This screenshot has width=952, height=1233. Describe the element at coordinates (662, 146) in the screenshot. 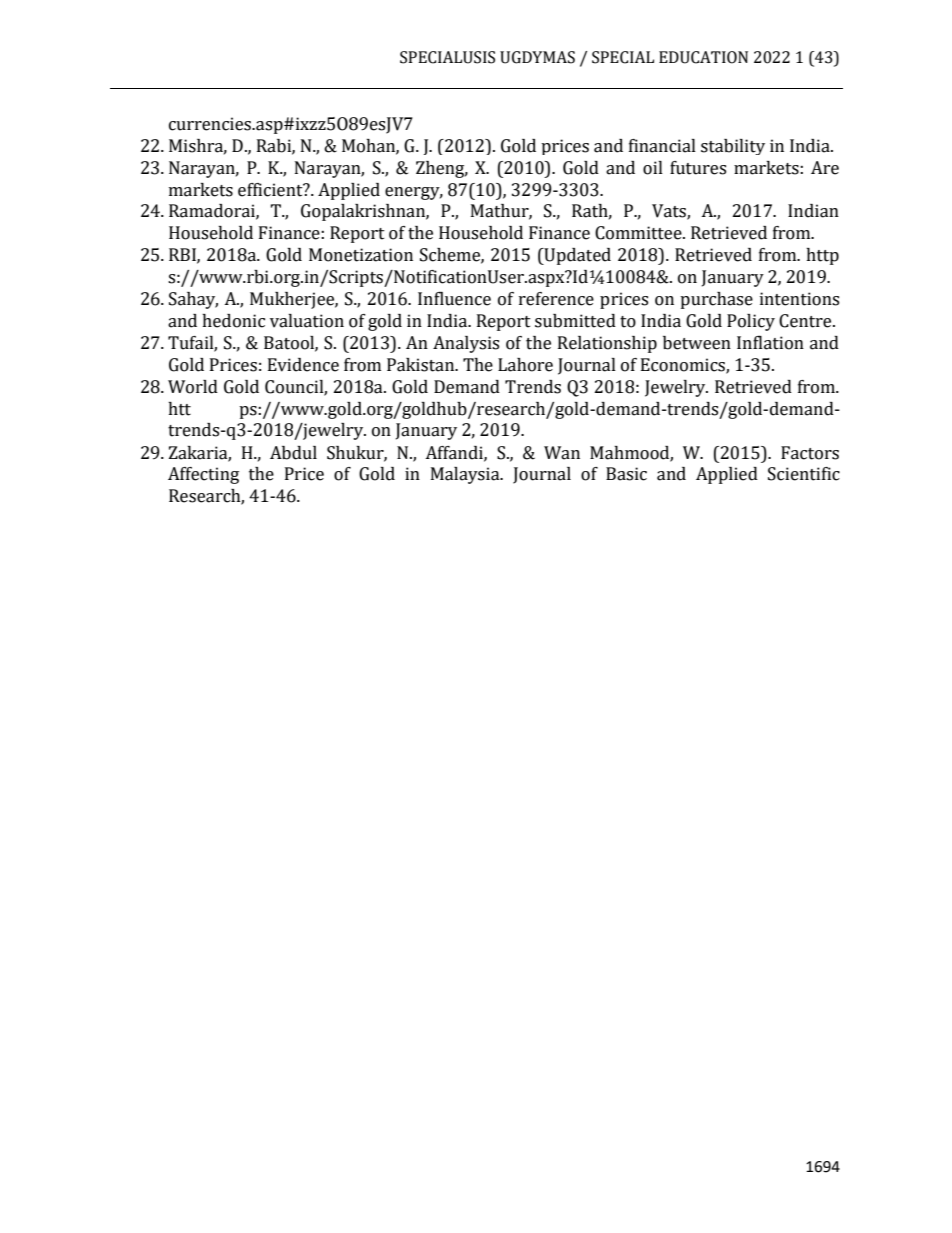

I see `financial` at that location.
